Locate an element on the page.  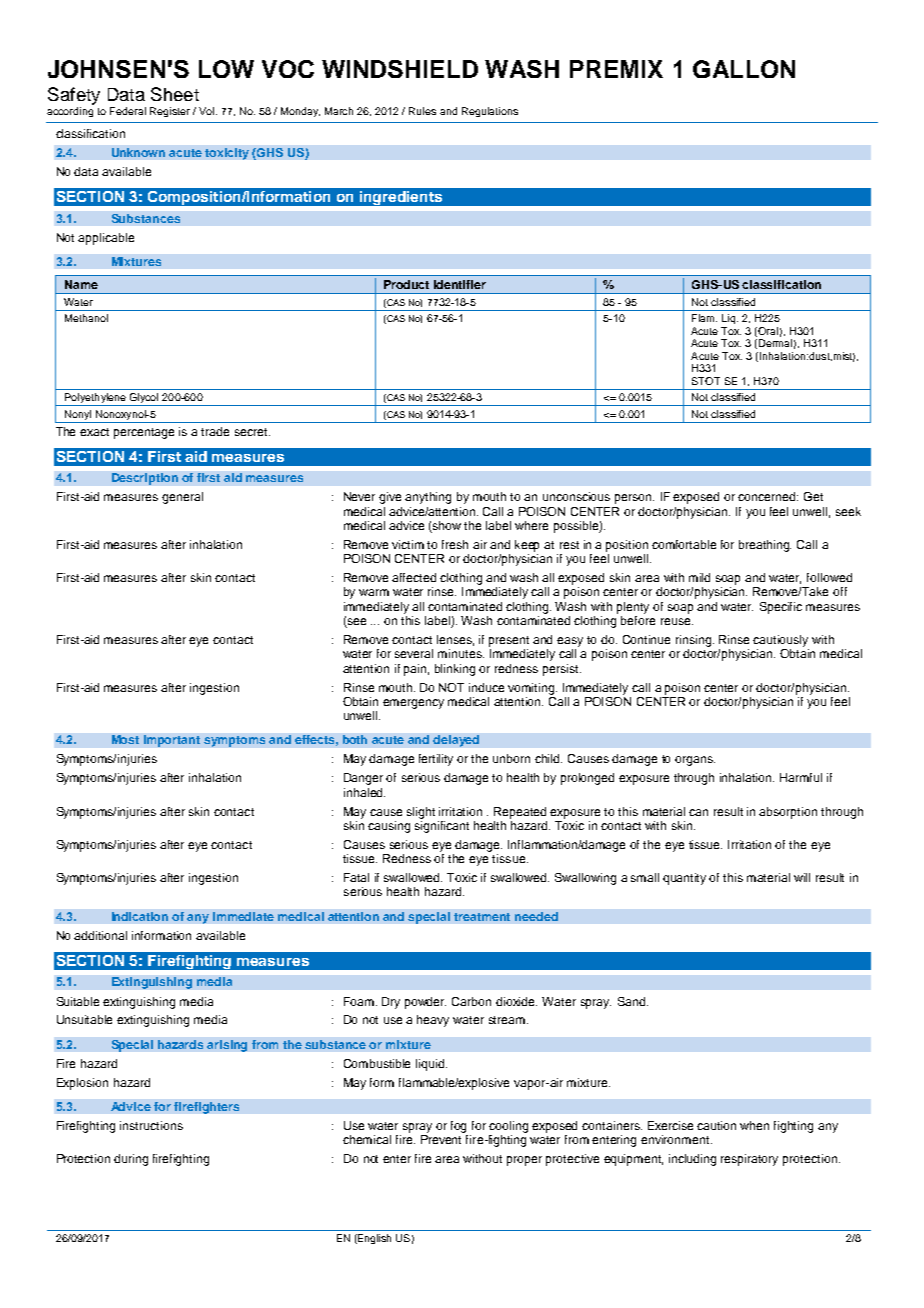
Regulations is located at coordinates (490, 112).
